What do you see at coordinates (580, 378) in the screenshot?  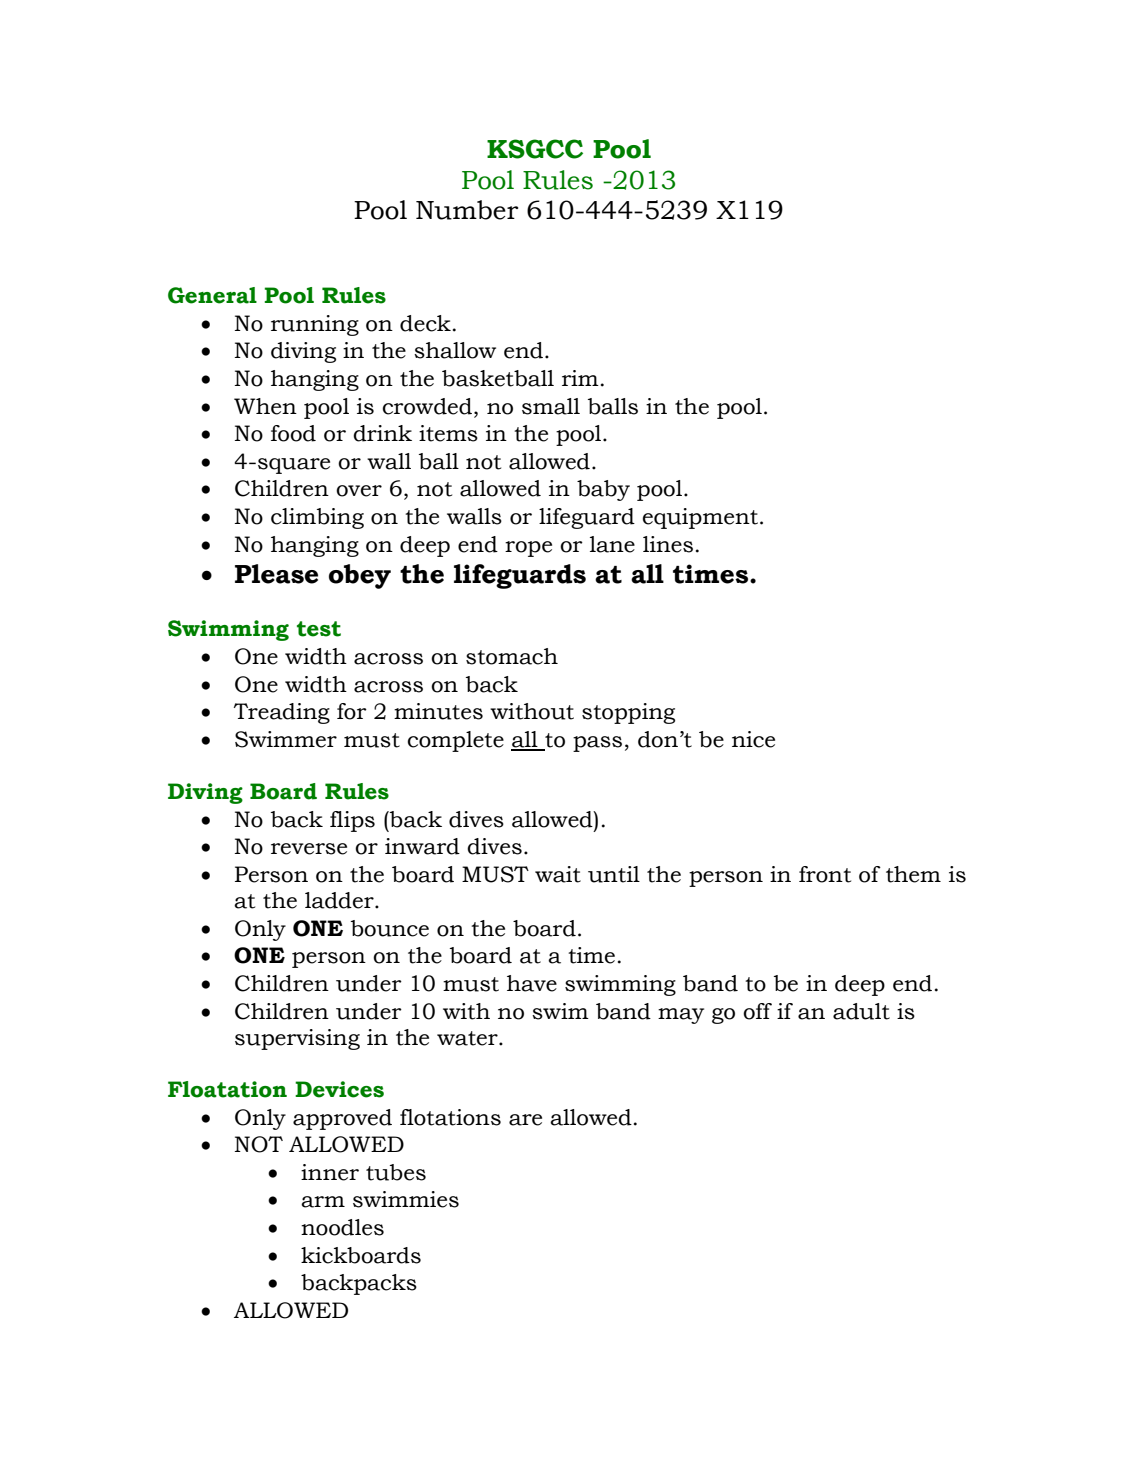 I see `rim` at bounding box center [580, 378].
